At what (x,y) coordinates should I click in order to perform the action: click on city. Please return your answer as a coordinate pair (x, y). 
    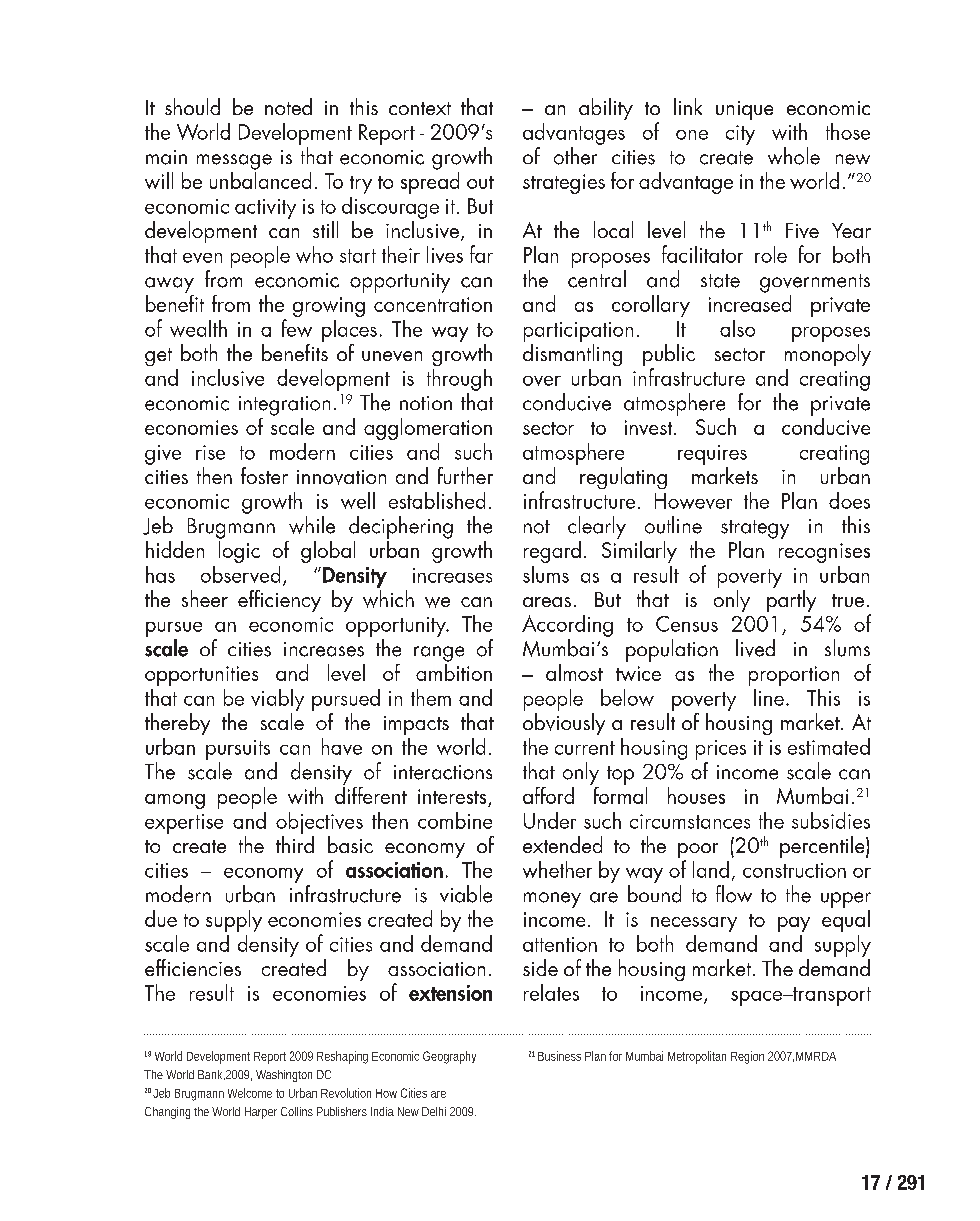
    Looking at the image, I should click on (740, 135).
